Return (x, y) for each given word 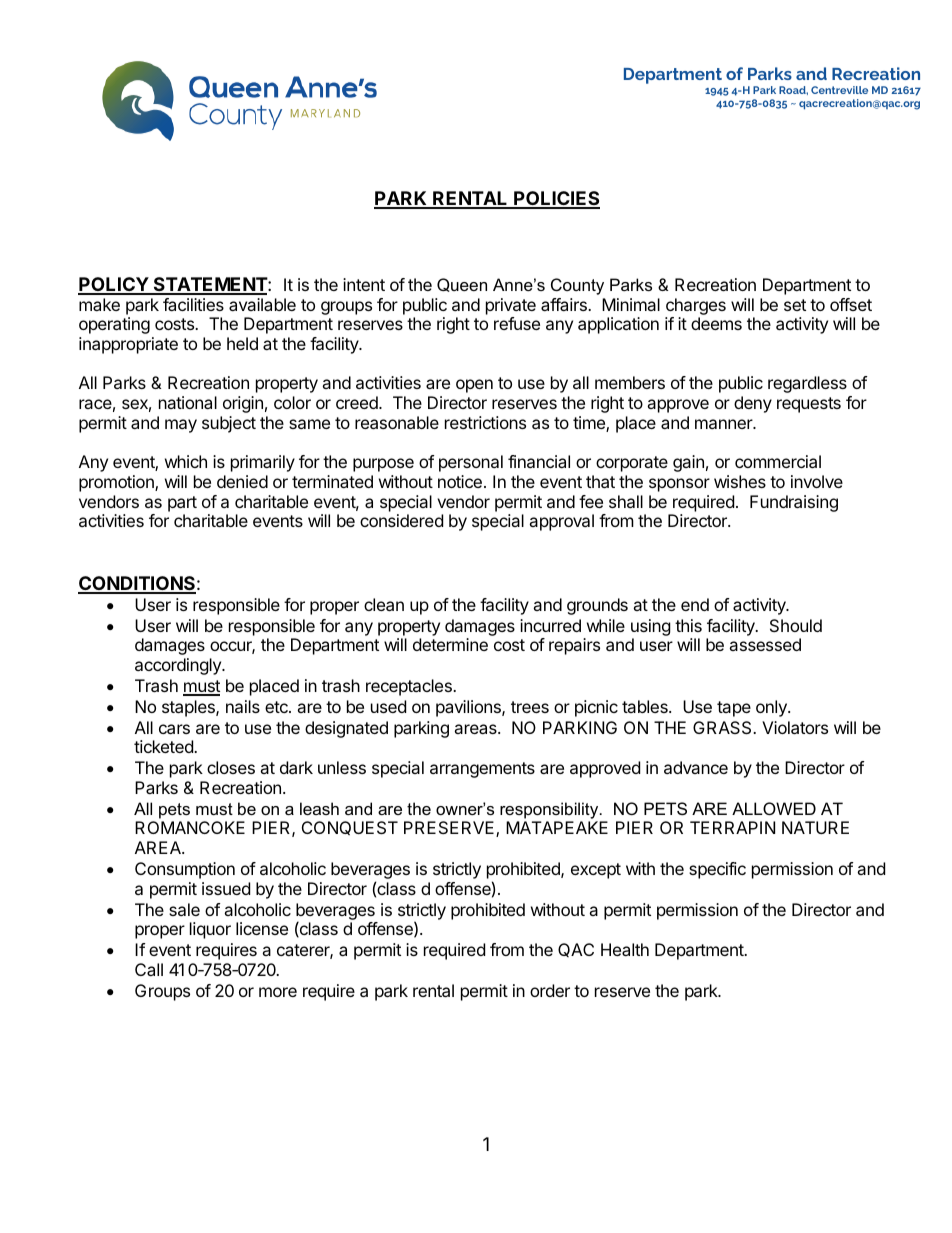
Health (625, 949)
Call (149, 969)
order (550, 990)
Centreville (839, 90)
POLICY (114, 285)
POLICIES (556, 199)
